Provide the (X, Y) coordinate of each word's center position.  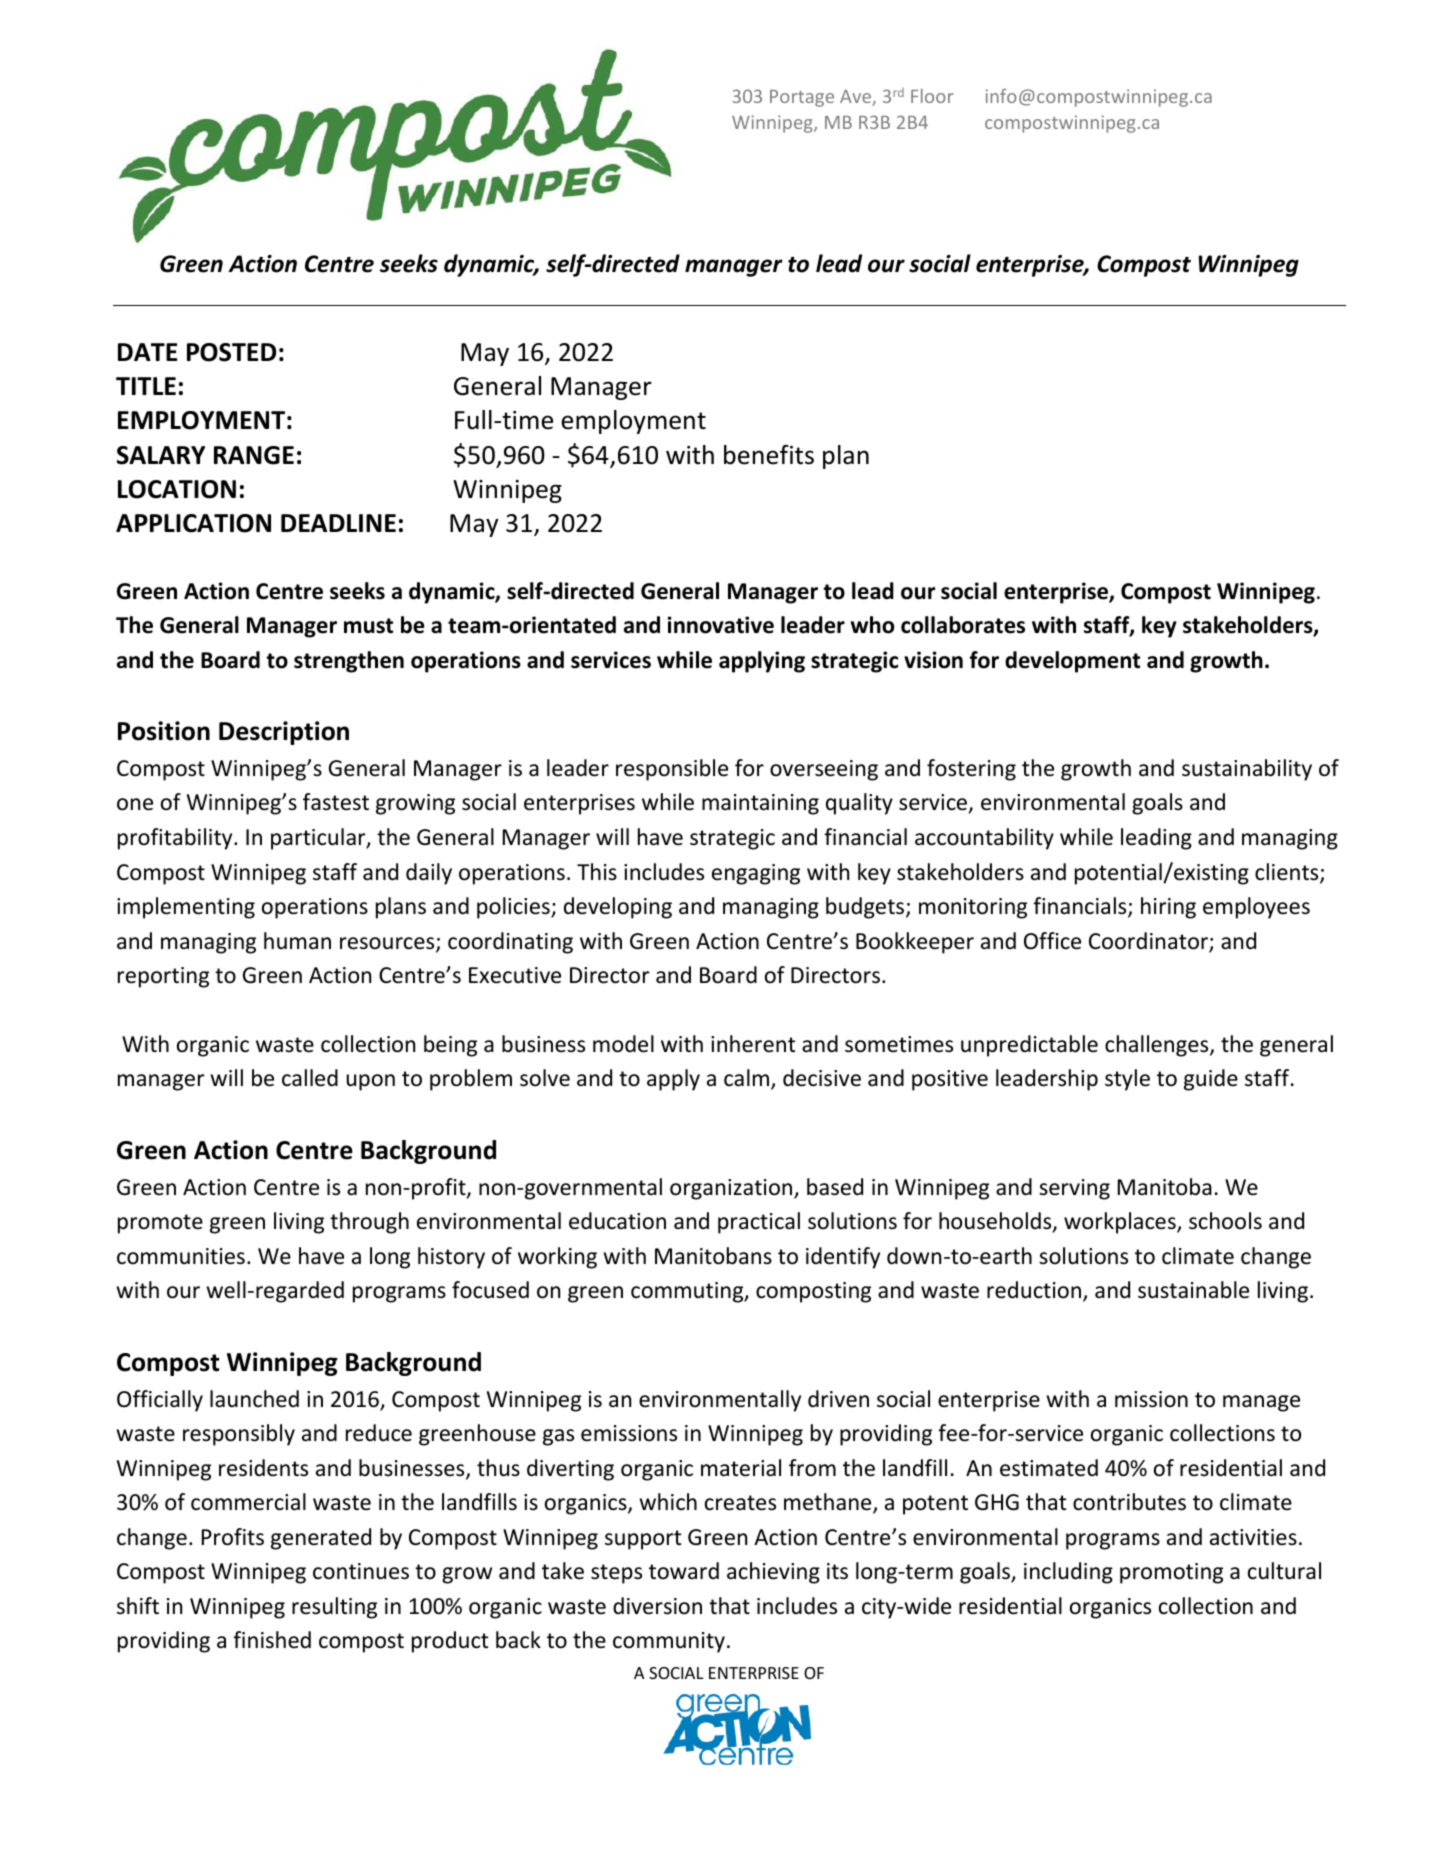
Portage (802, 98)
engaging (756, 874)
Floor (932, 96)
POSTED (231, 352)
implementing (186, 908)
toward (684, 1571)
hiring (1168, 908)
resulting (334, 1608)
